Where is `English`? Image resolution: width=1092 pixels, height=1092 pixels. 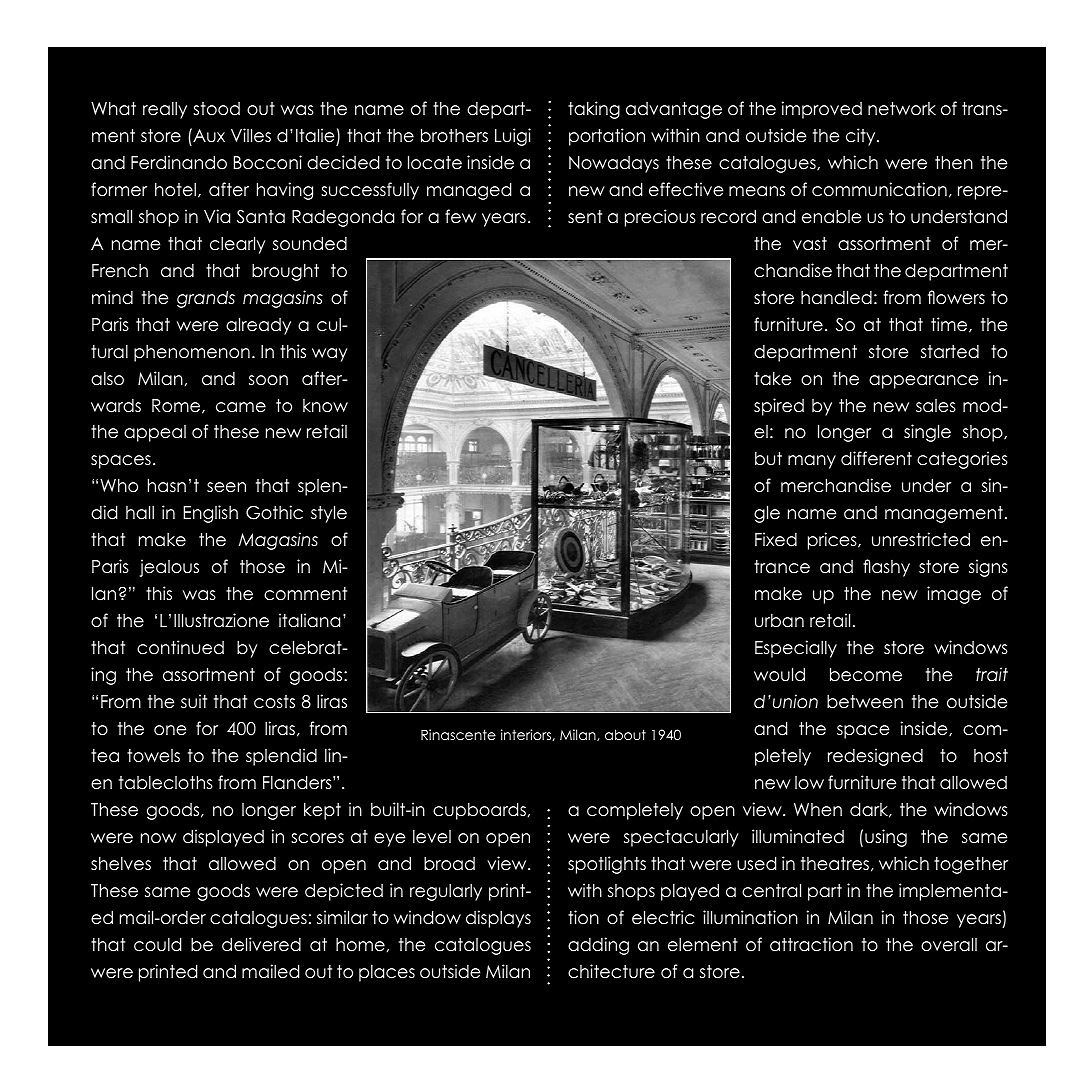 English is located at coordinates (210, 514).
